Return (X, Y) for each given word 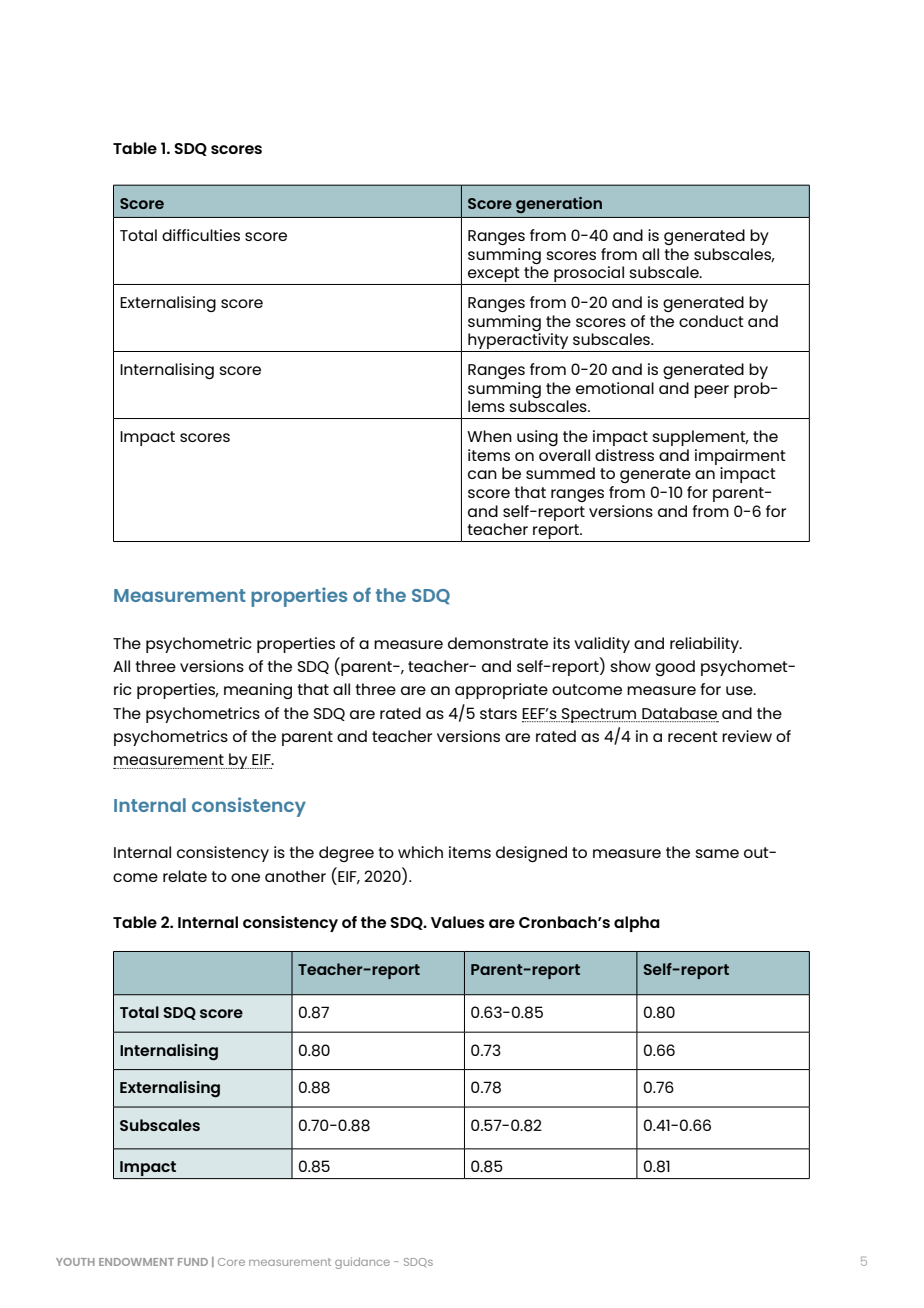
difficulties (201, 235)
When (489, 436)
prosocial (589, 275)
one (245, 877)
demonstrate (498, 643)
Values (457, 922)
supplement (700, 438)
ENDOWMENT (136, 1262)
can (482, 474)
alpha (637, 924)
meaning (258, 691)
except (494, 276)
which (420, 852)
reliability (705, 645)
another (295, 876)
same (717, 853)
